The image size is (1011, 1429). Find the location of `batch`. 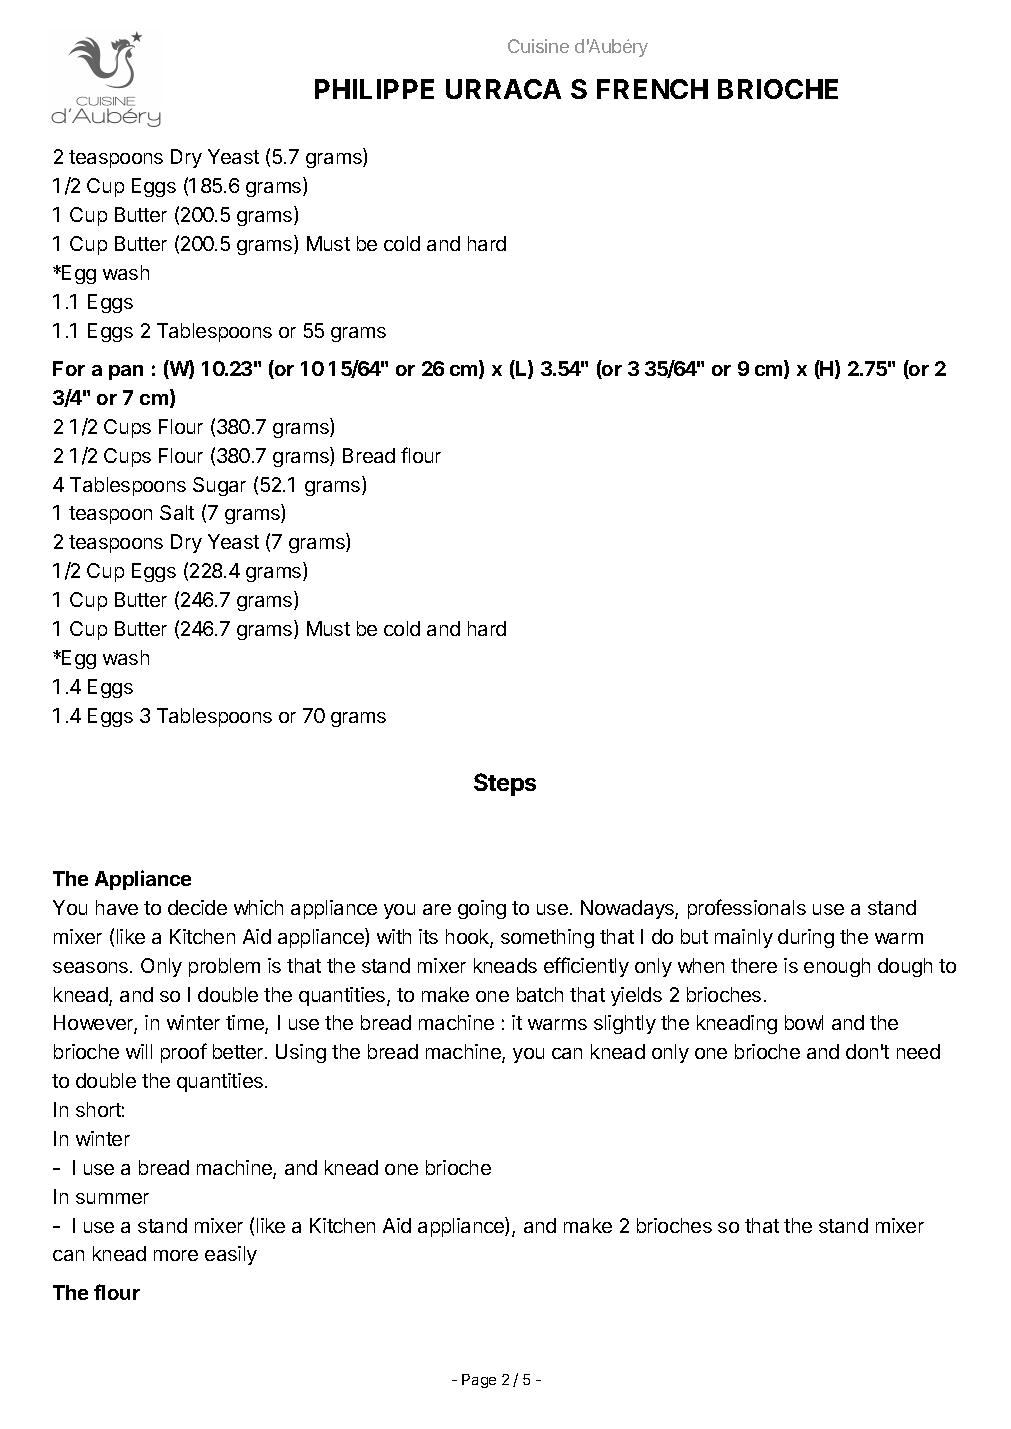

batch is located at coordinates (540, 994).
